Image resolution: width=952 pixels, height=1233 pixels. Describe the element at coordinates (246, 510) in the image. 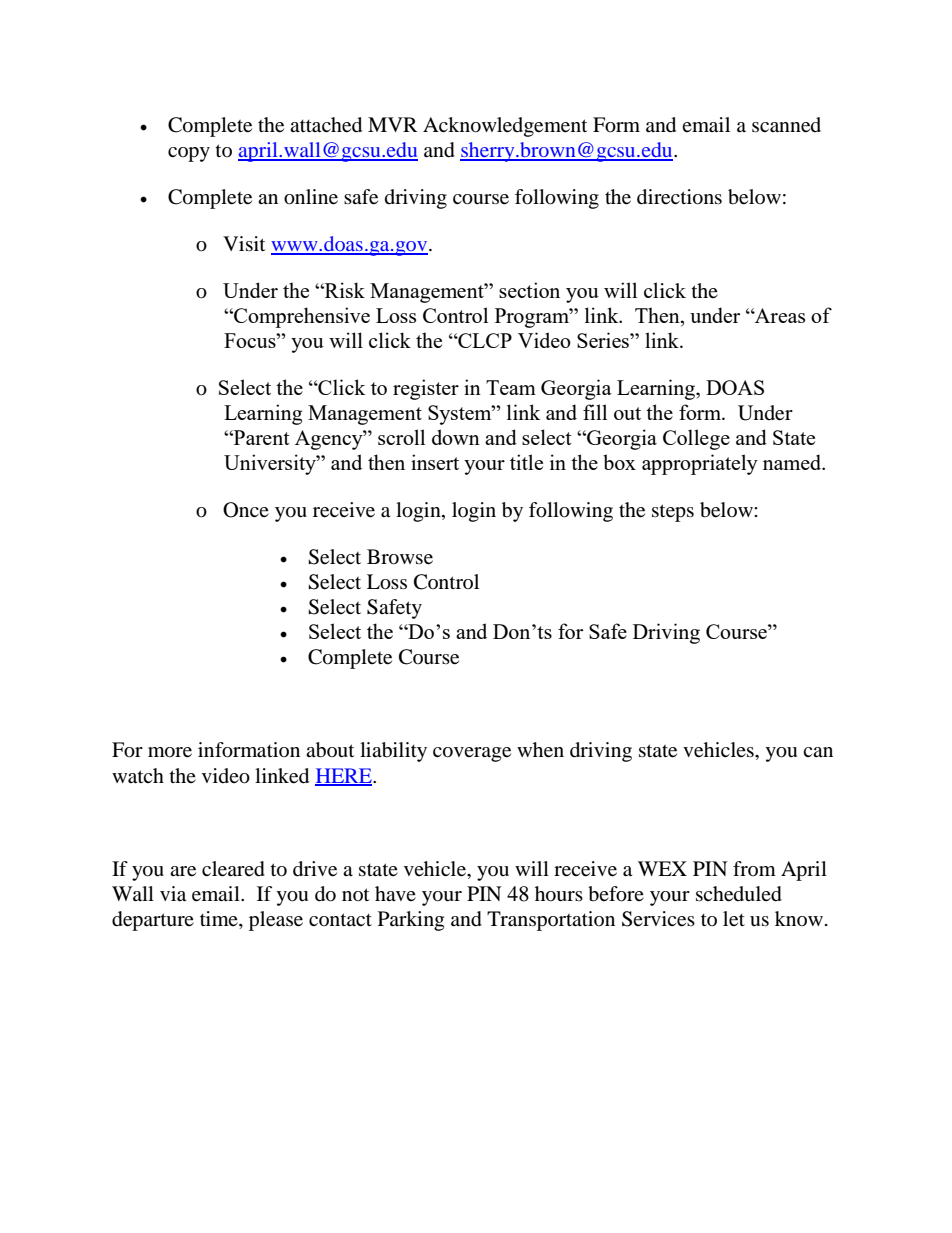

I see `Once` at that location.
